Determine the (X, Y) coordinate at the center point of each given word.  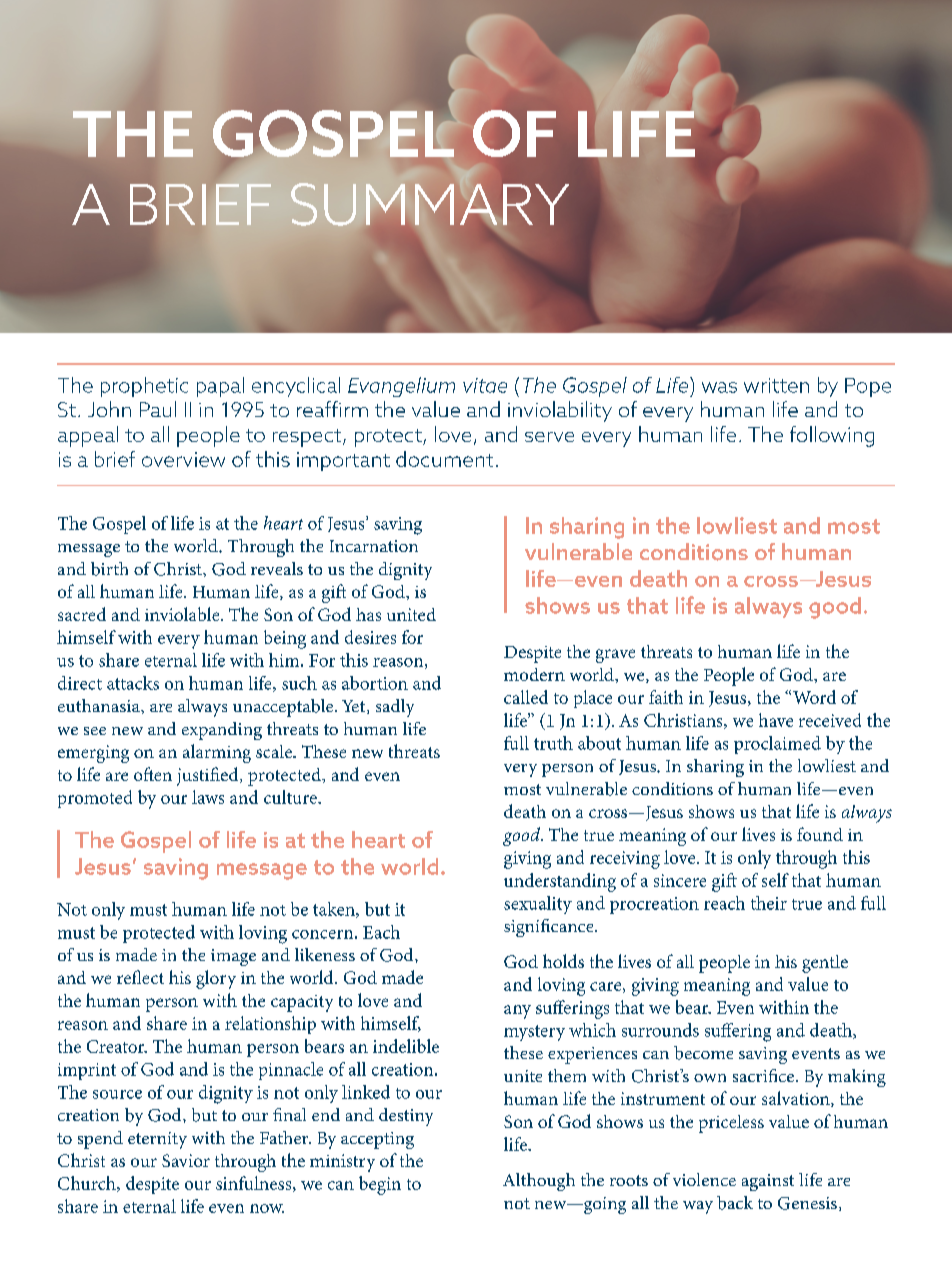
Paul (158, 409)
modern (534, 674)
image (233, 957)
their (769, 903)
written (776, 385)
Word (814, 697)
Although (539, 1182)
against (768, 1182)
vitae (485, 385)
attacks (133, 683)
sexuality (538, 905)
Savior (186, 1160)
